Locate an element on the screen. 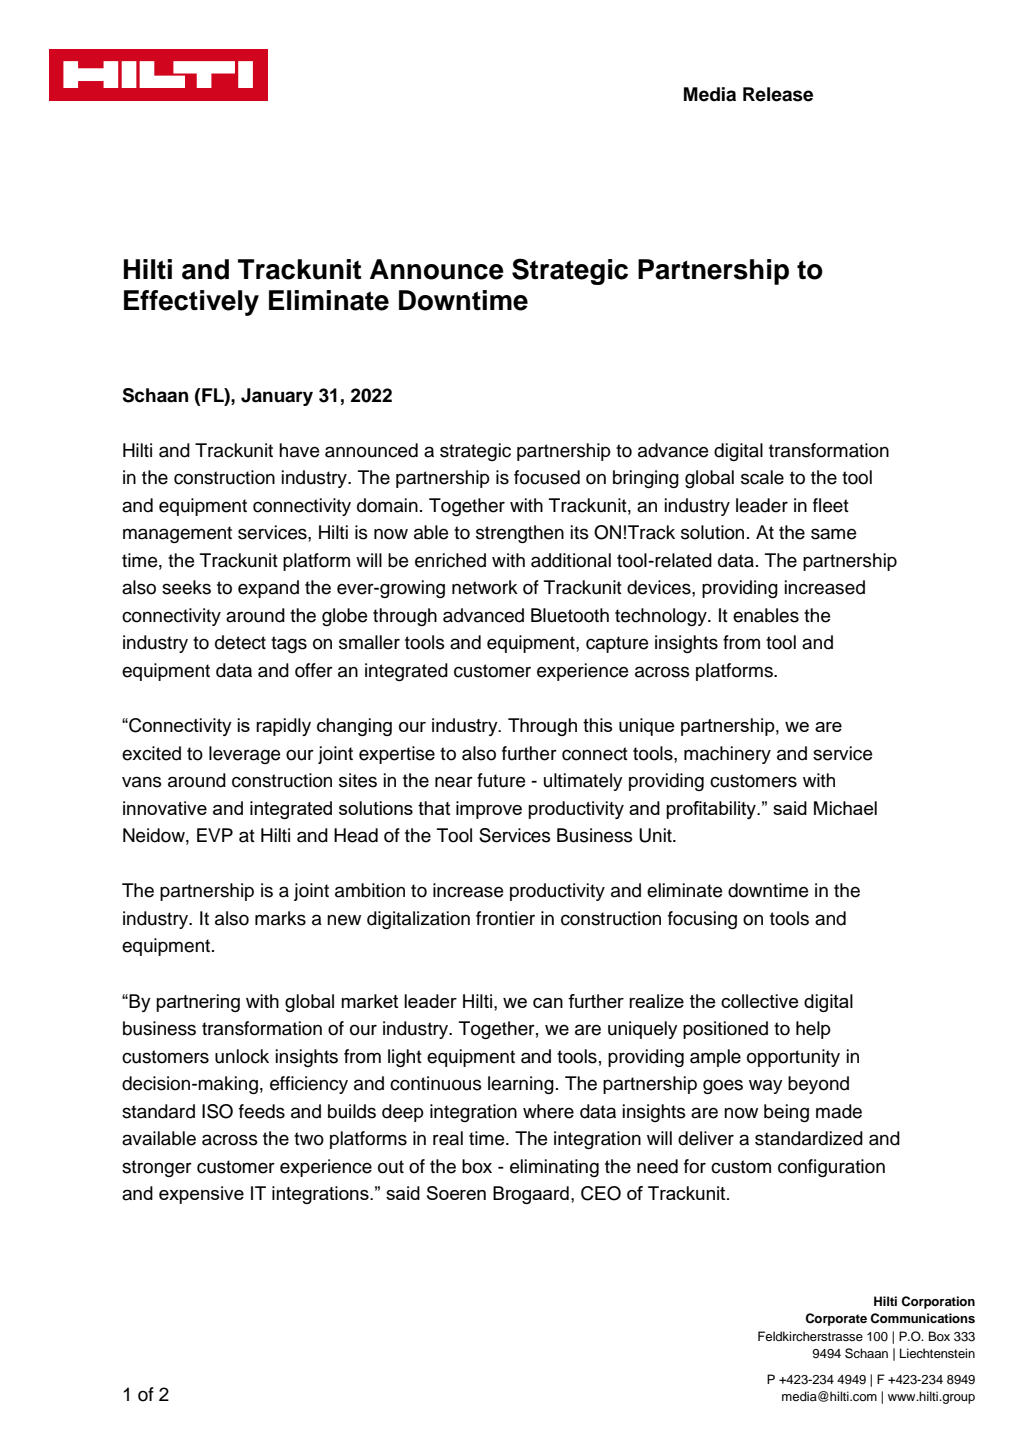 The width and height of the screenshot is (1024, 1449). Effectively is located at coordinates (191, 303).
